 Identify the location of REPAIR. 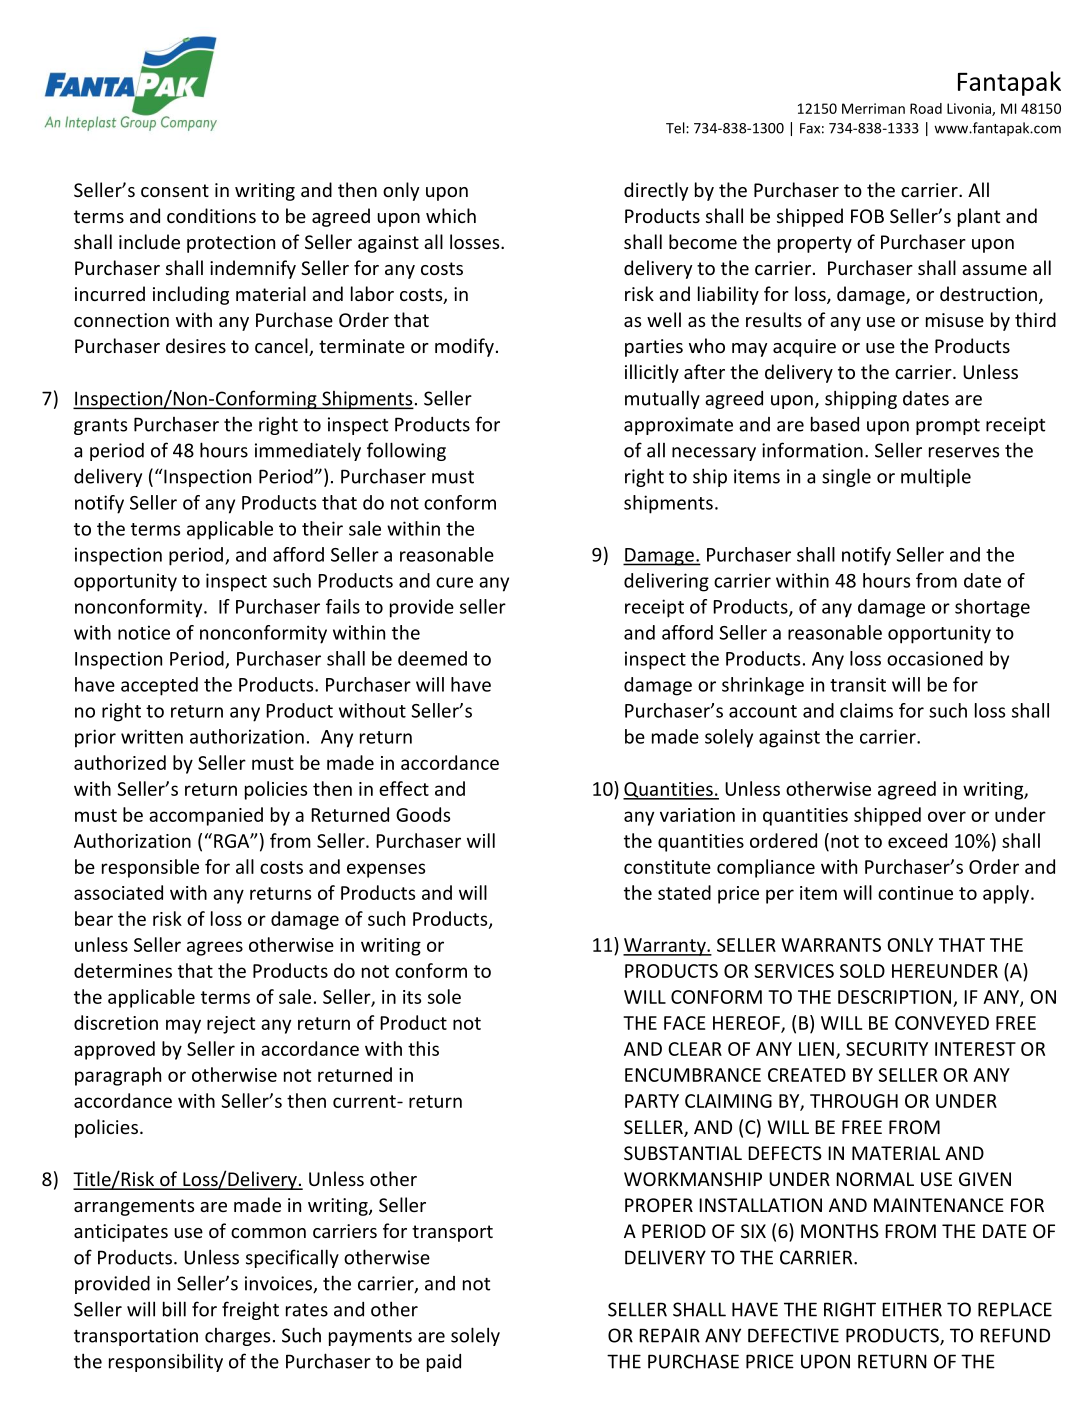
(669, 1335).
